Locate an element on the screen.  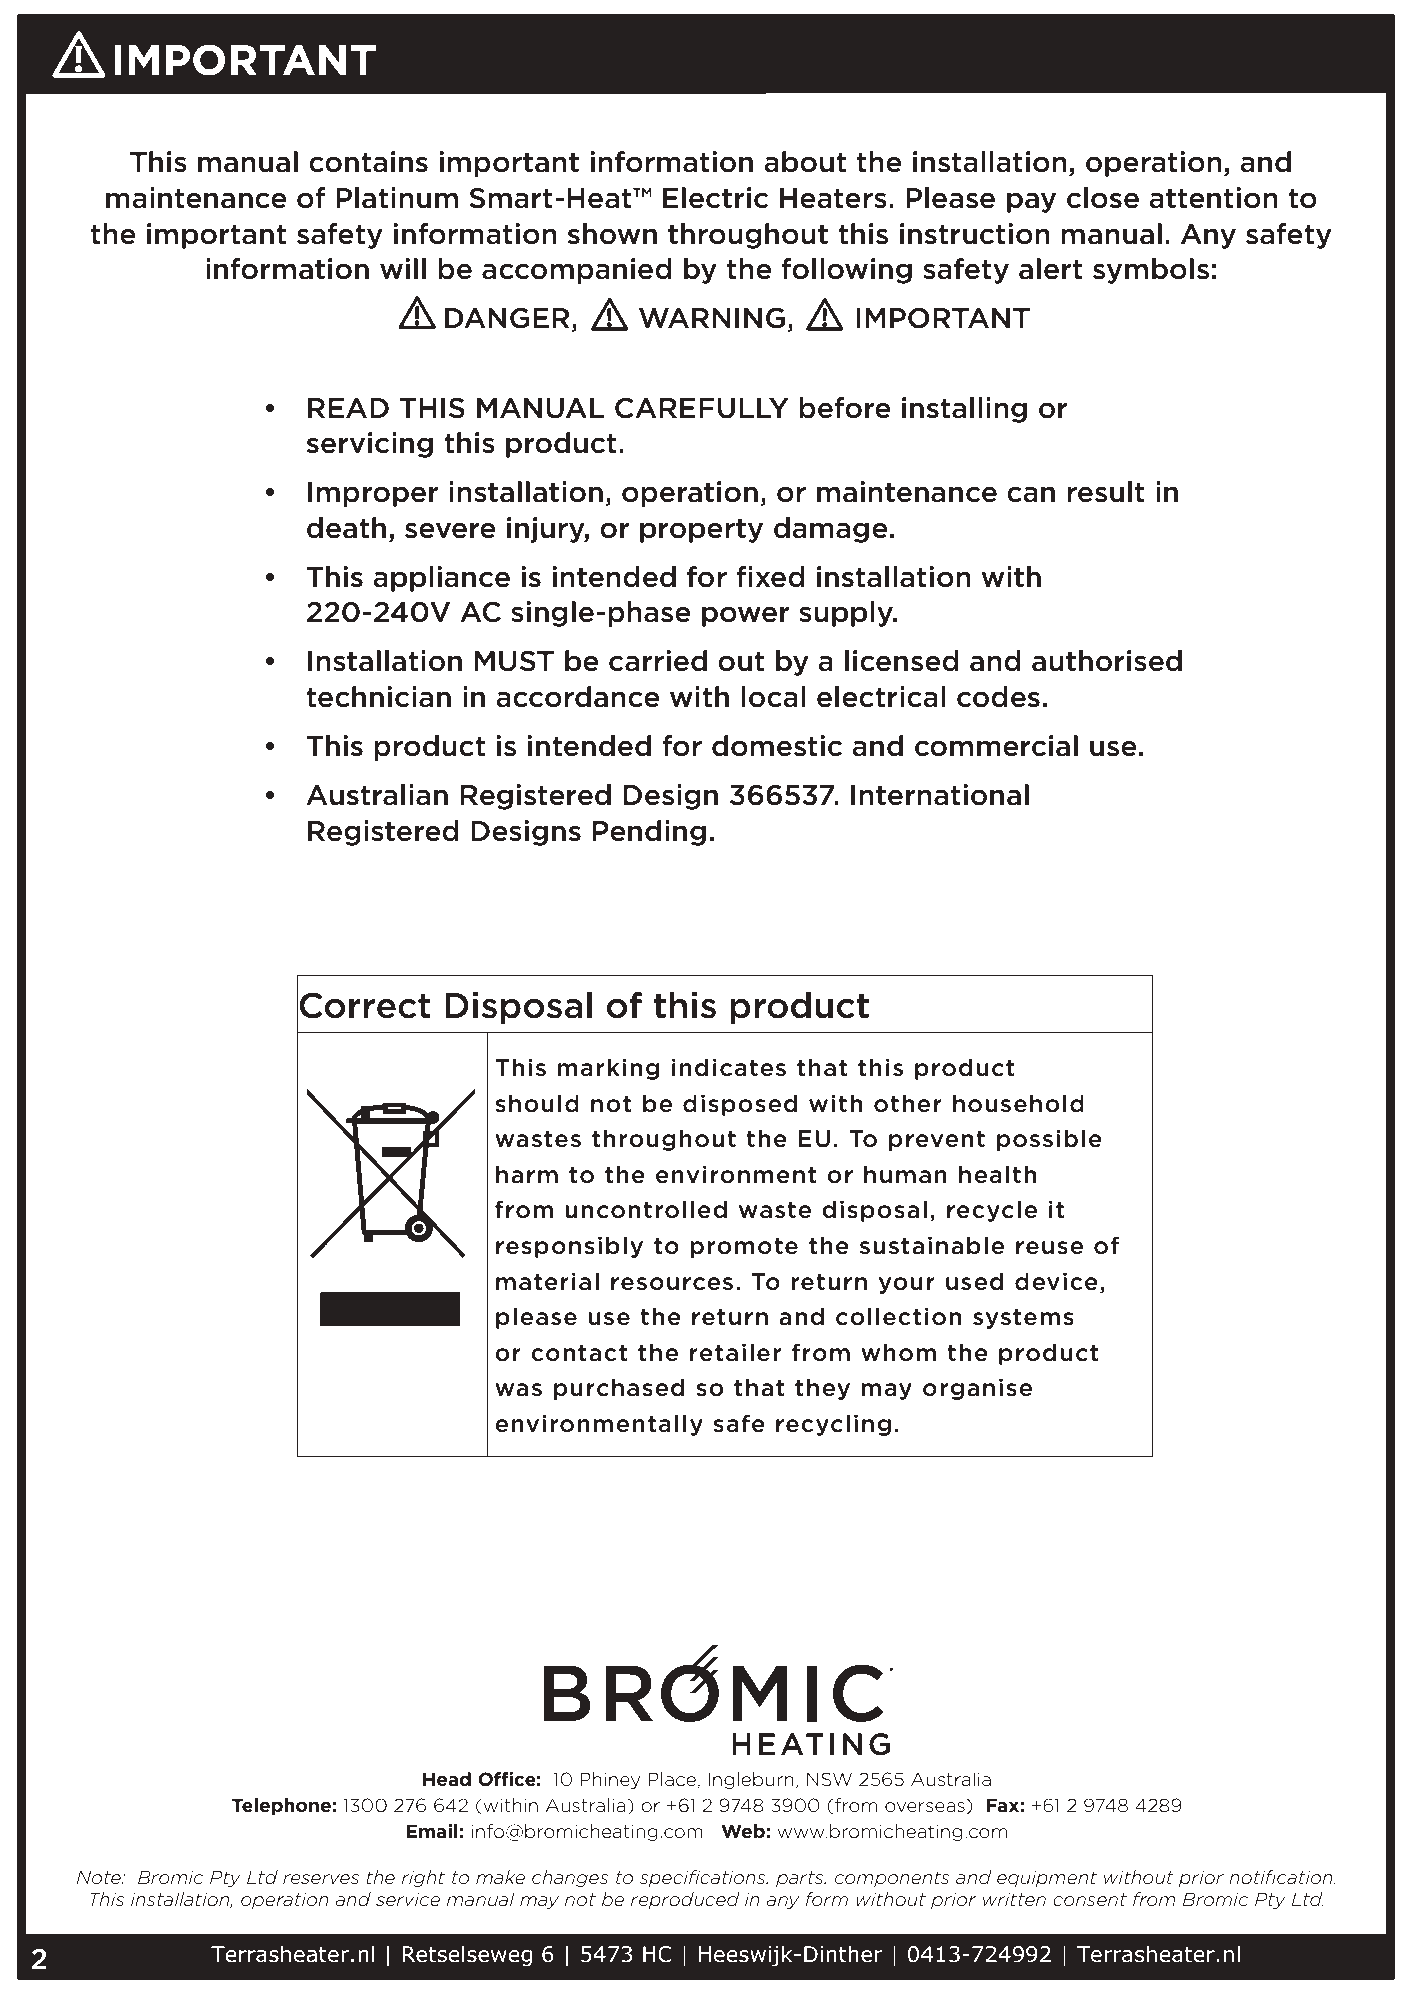
shown is located at coordinates (612, 234).
